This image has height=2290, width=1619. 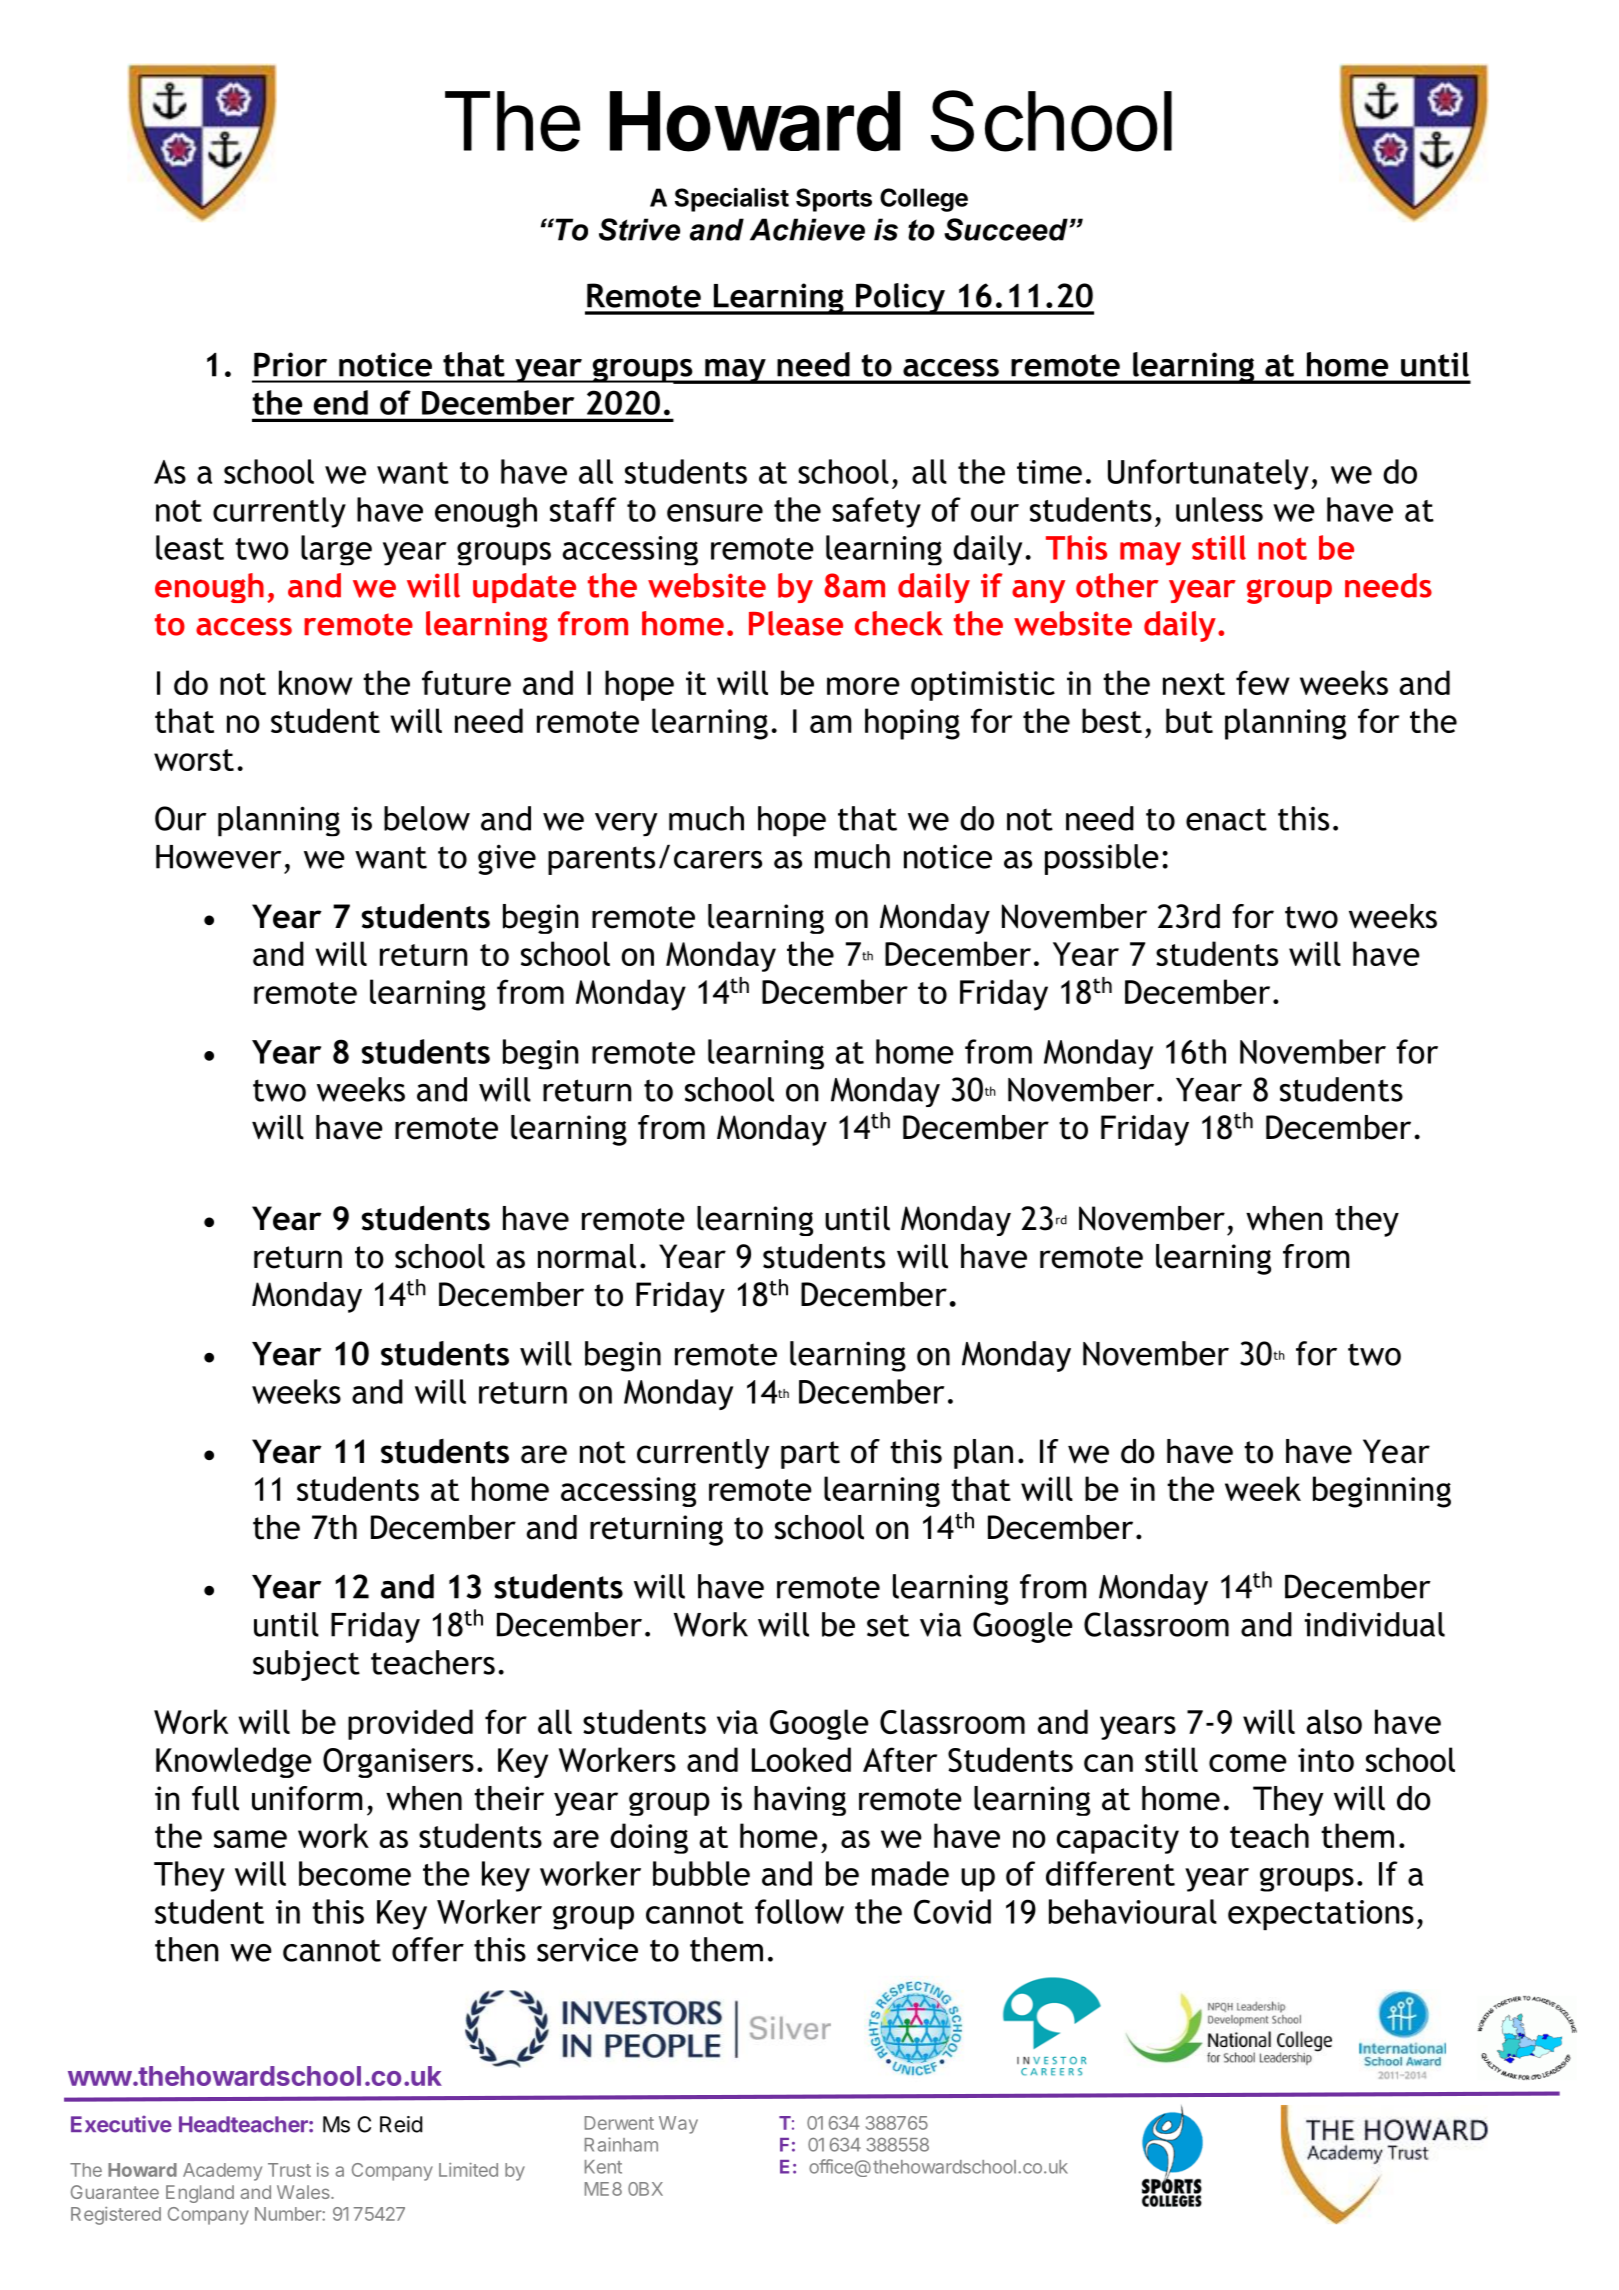 I want to click on also, so click(x=1334, y=1721).
